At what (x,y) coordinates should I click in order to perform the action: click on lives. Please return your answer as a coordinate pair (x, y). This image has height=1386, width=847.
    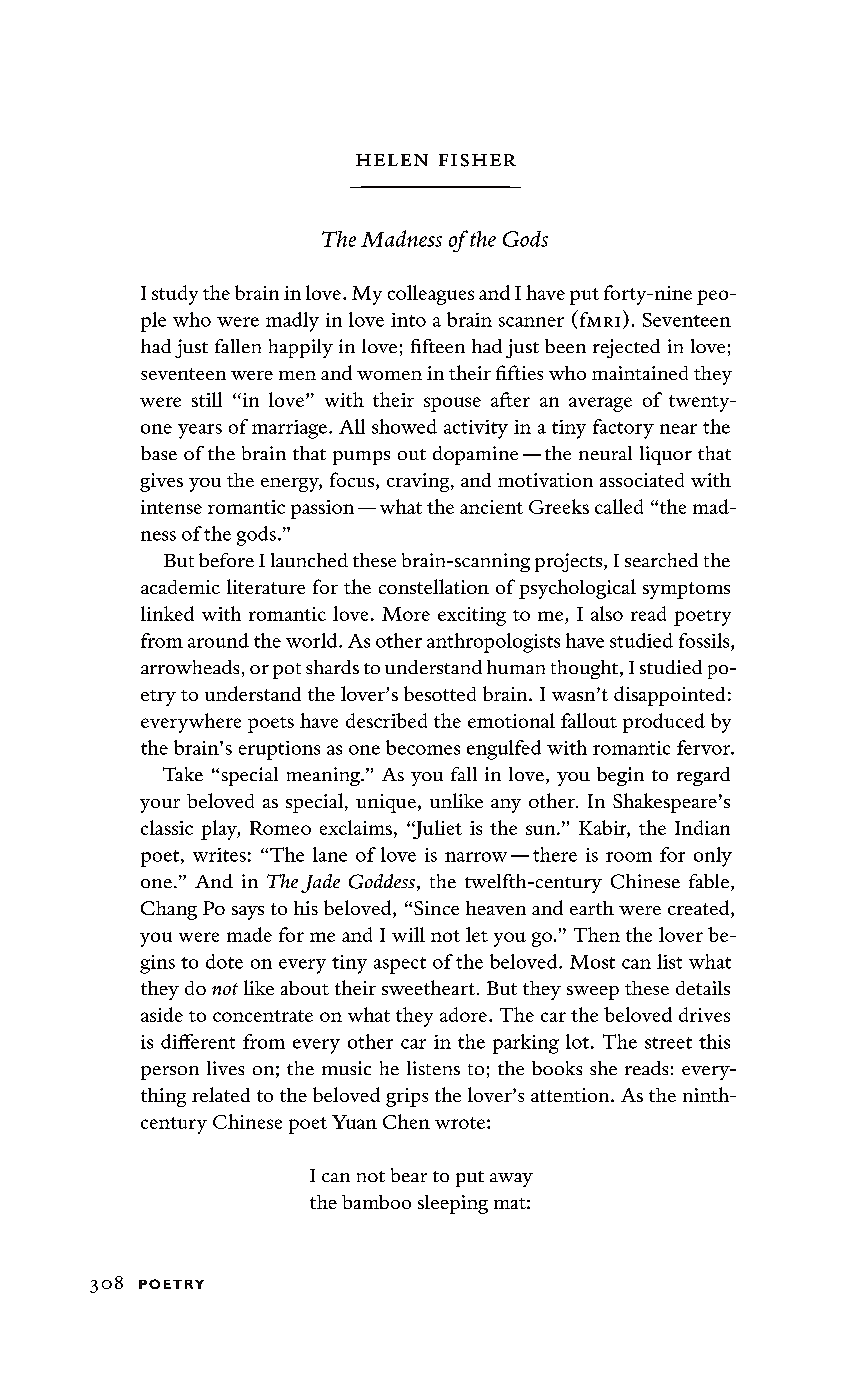
    Looking at the image, I should click on (225, 1068).
